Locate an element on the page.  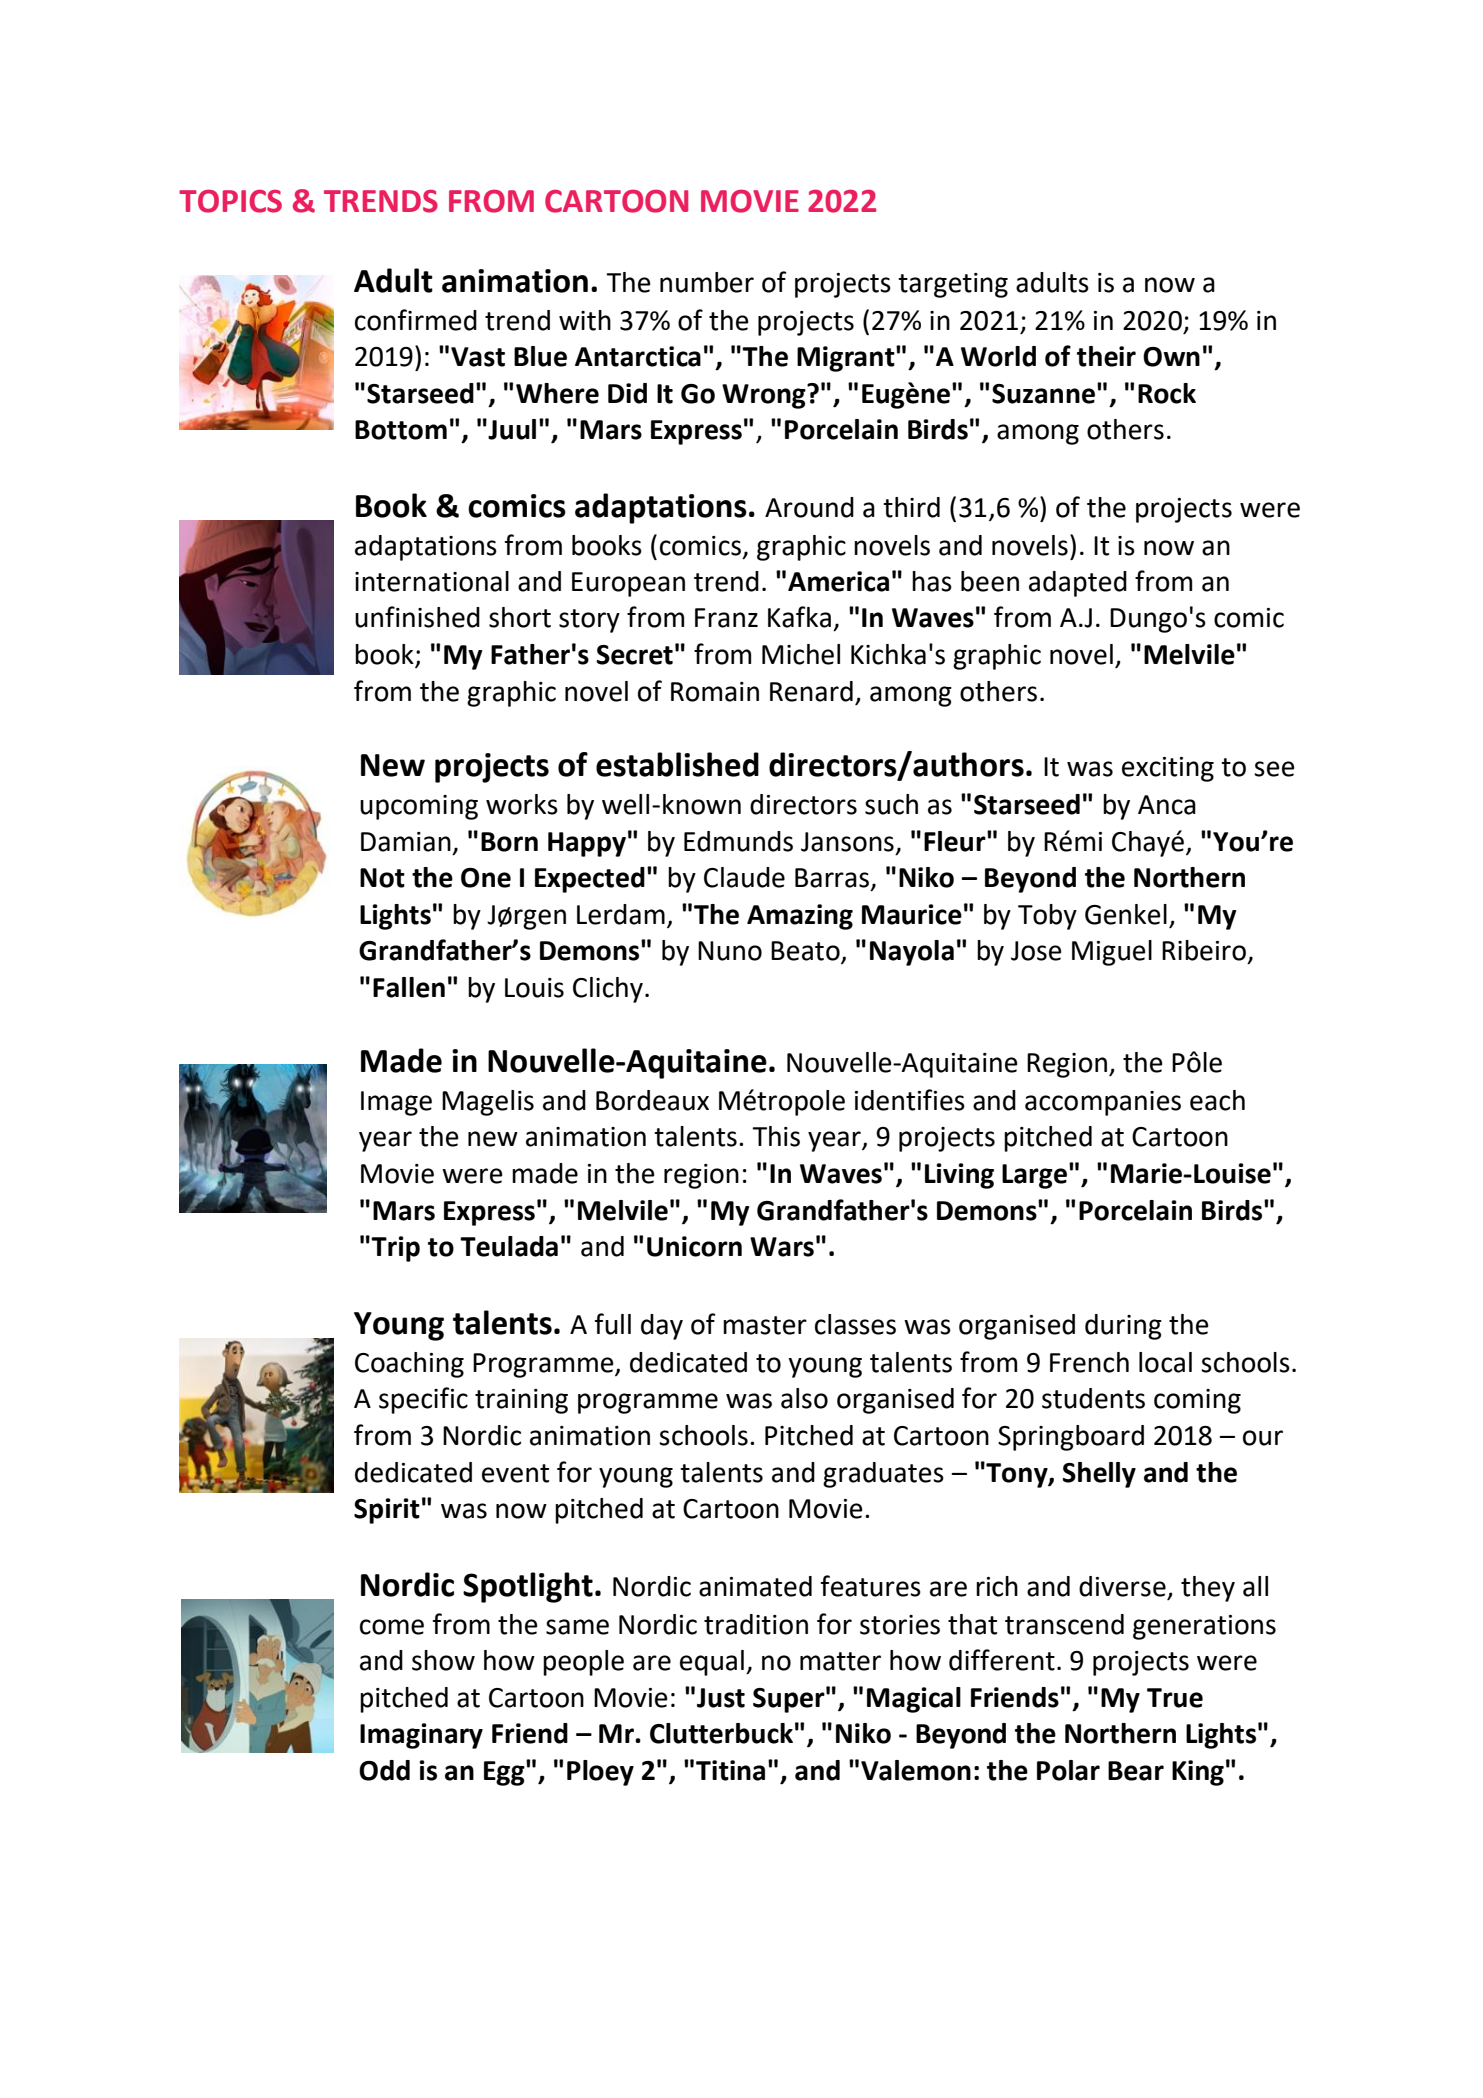
Odd is located at coordinates (384, 1770).
